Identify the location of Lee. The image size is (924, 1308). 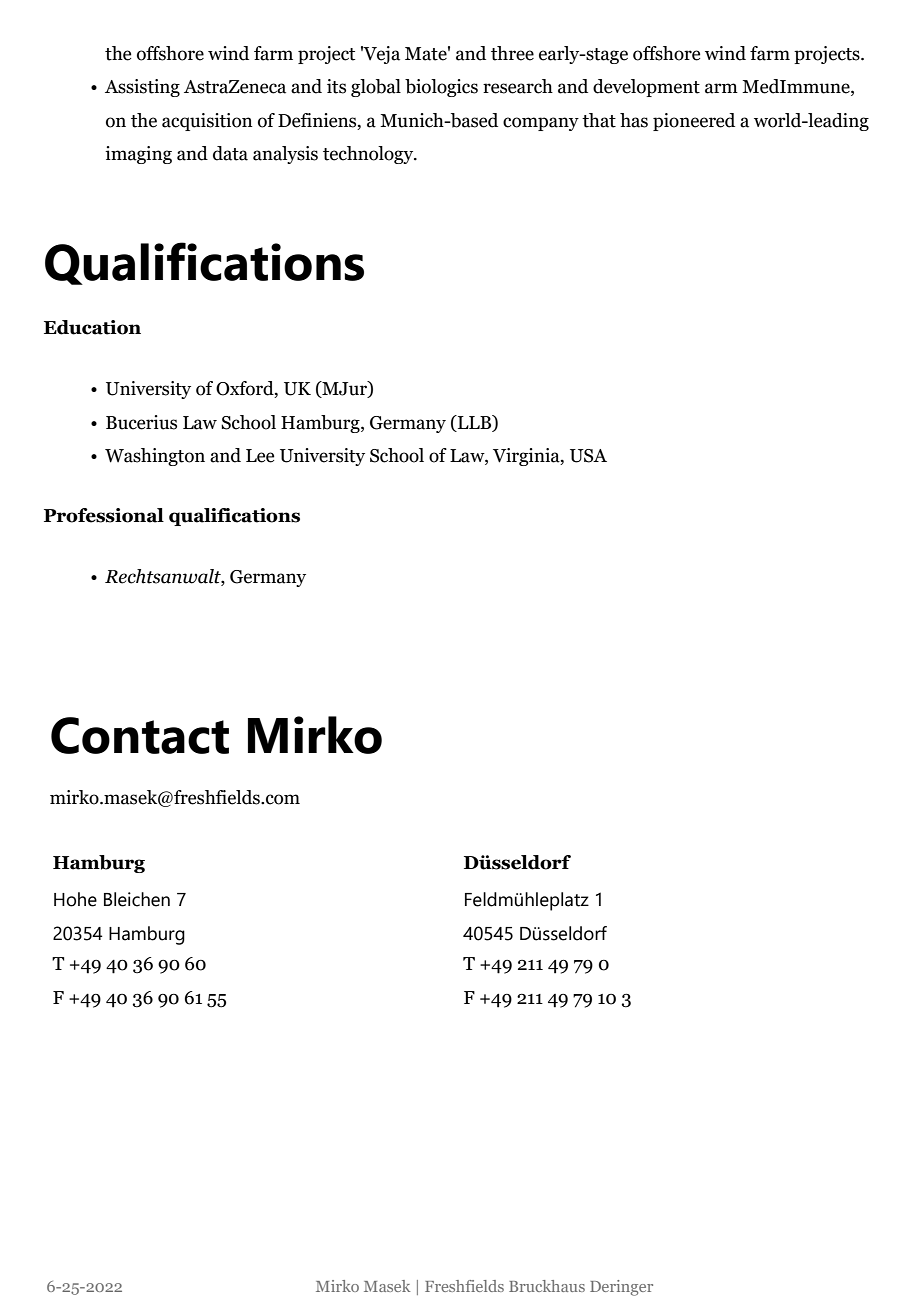
(260, 456).
